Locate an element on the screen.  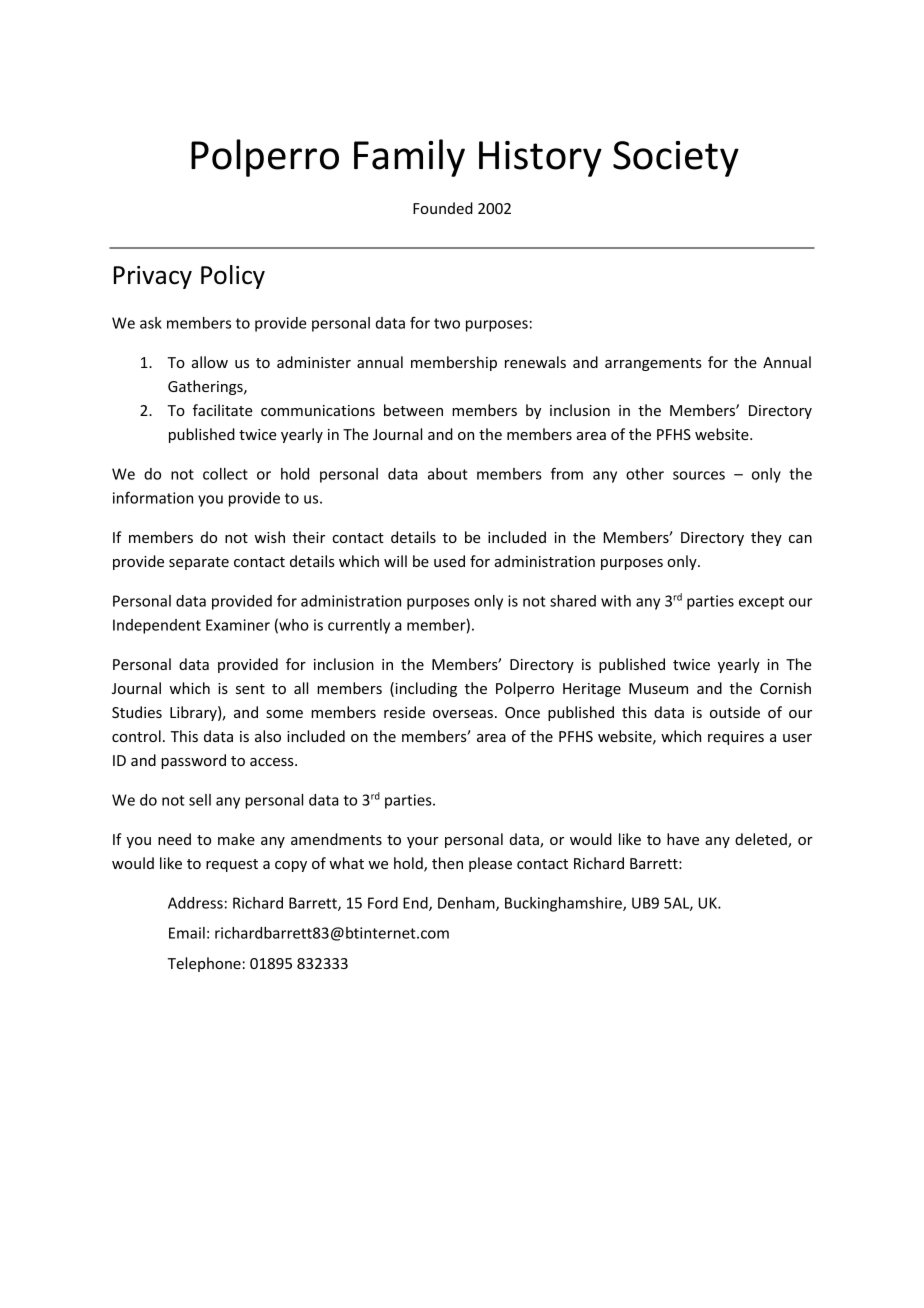
renewals is located at coordinates (535, 362).
